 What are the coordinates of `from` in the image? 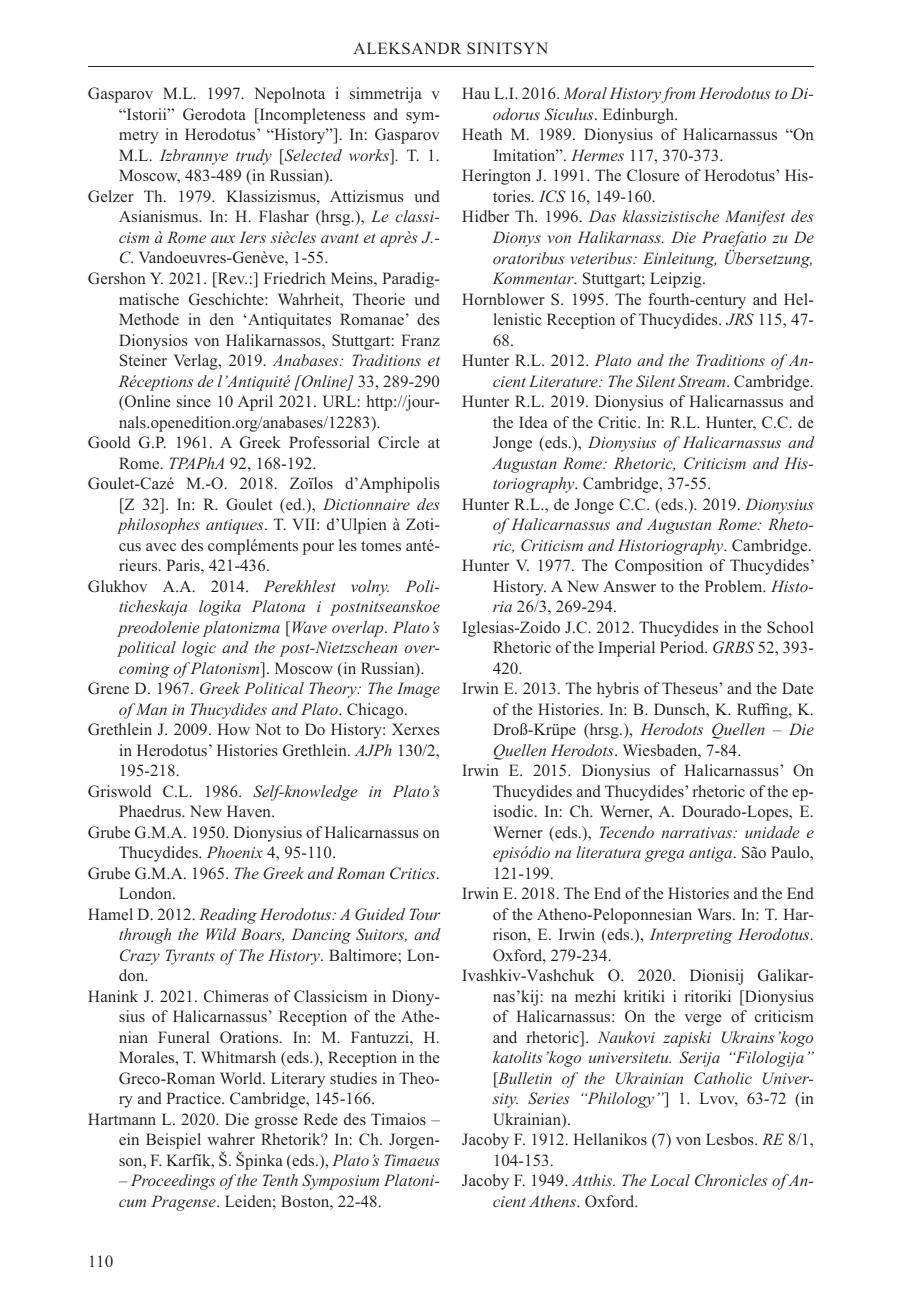 It's located at (678, 95).
